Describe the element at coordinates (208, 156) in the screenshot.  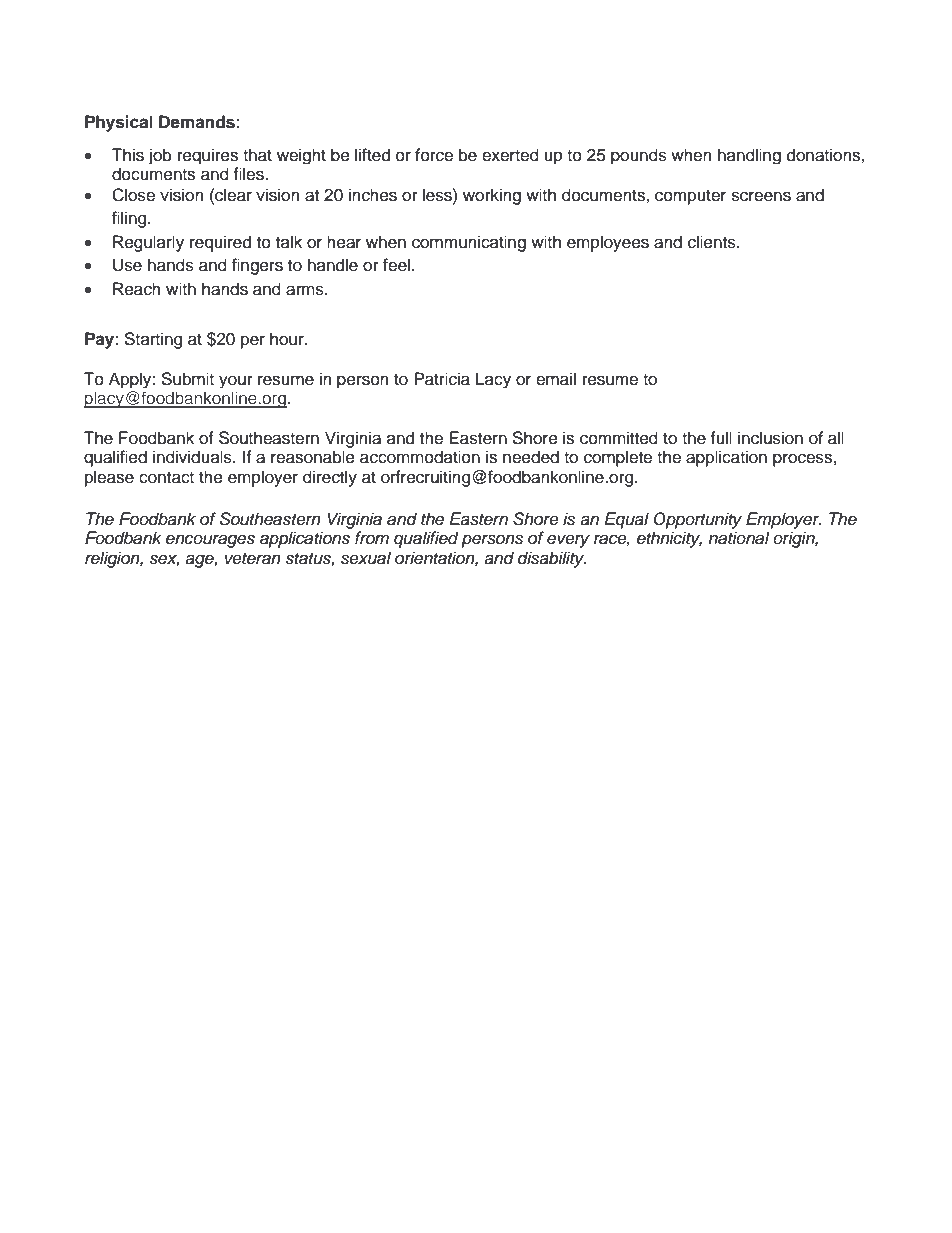
I see `requires` at that location.
